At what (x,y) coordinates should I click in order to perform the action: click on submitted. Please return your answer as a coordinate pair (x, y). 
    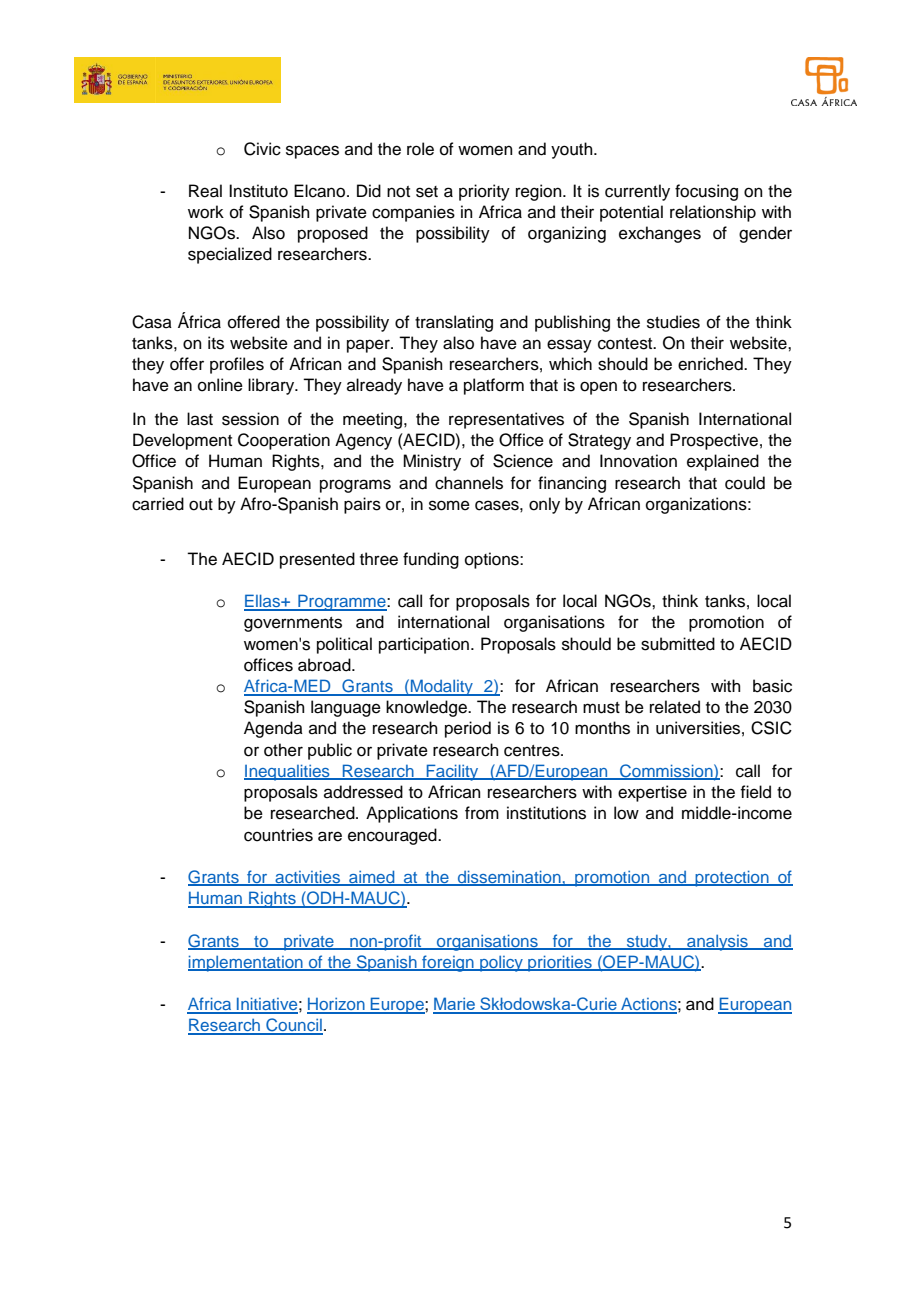
    Looking at the image, I should click on (678, 644).
